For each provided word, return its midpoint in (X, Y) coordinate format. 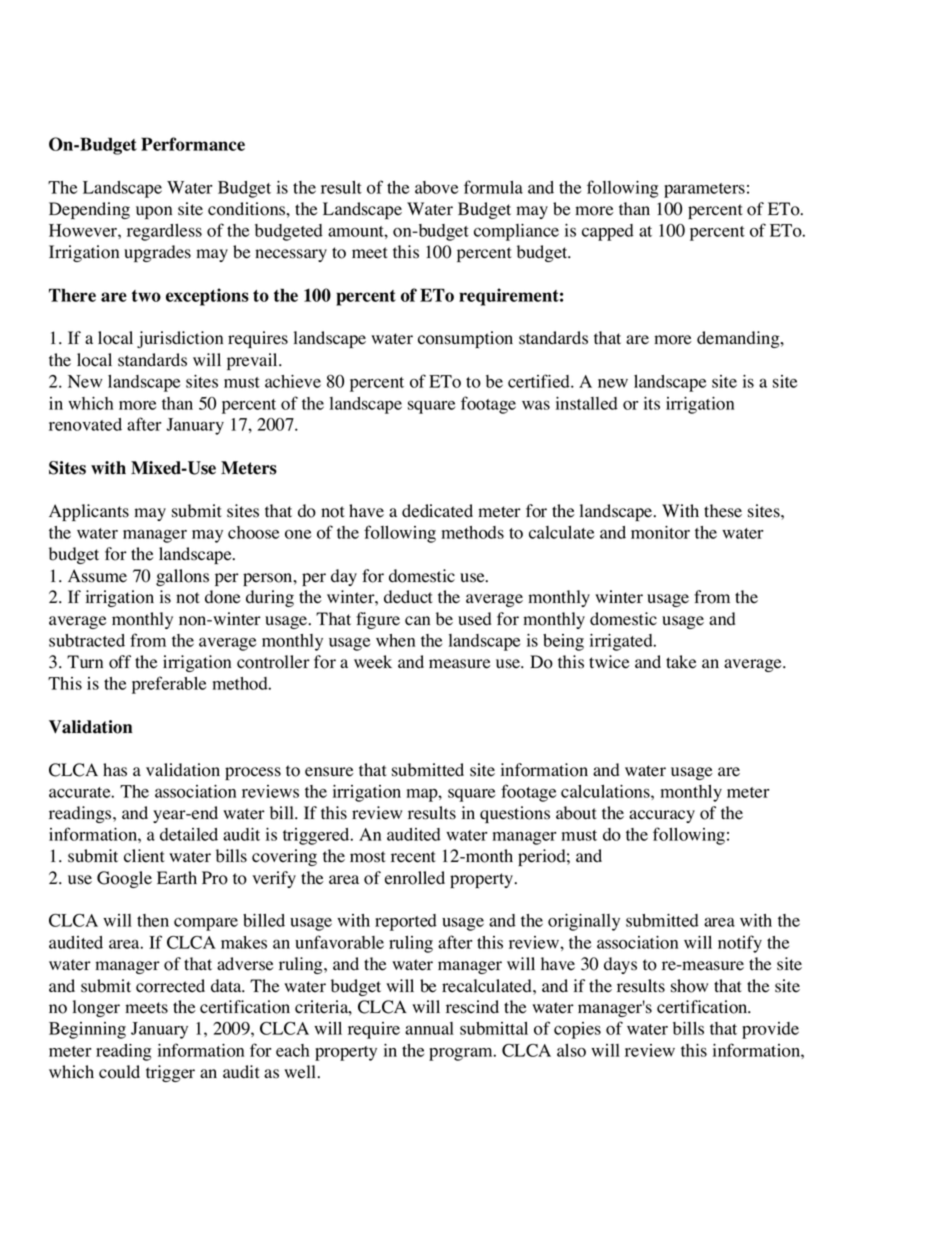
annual (429, 1028)
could (119, 1072)
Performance (193, 144)
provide (770, 1030)
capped (608, 232)
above (436, 187)
